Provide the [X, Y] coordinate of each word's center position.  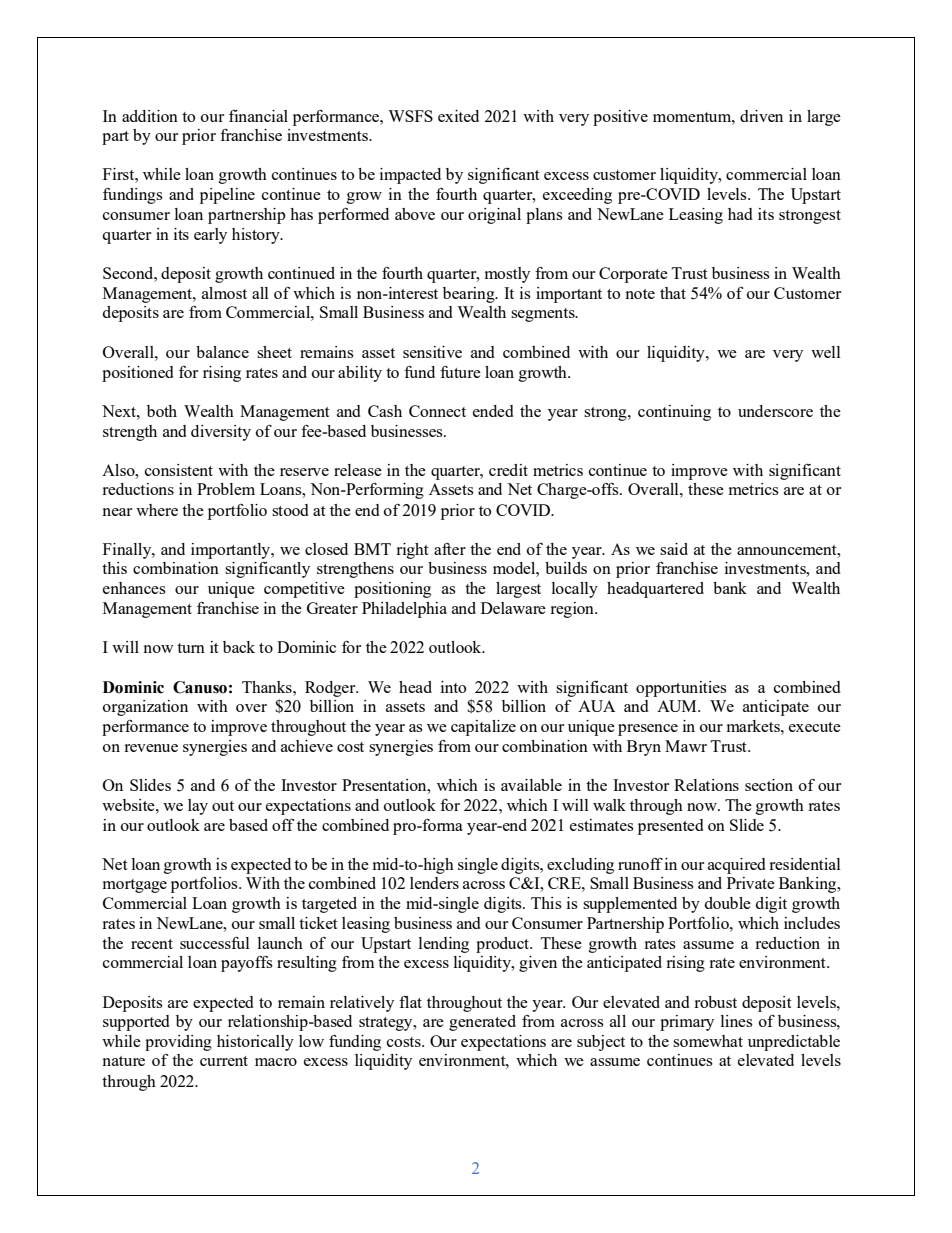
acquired [736, 866]
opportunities [681, 689]
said [674, 549]
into [453, 687]
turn [191, 648]
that [673, 293]
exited [458, 116]
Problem [226, 489]
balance [222, 352]
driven [761, 116]
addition [150, 116]
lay [198, 807]
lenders [434, 883]
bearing [470, 295]
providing [178, 1043]
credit [508, 470]
